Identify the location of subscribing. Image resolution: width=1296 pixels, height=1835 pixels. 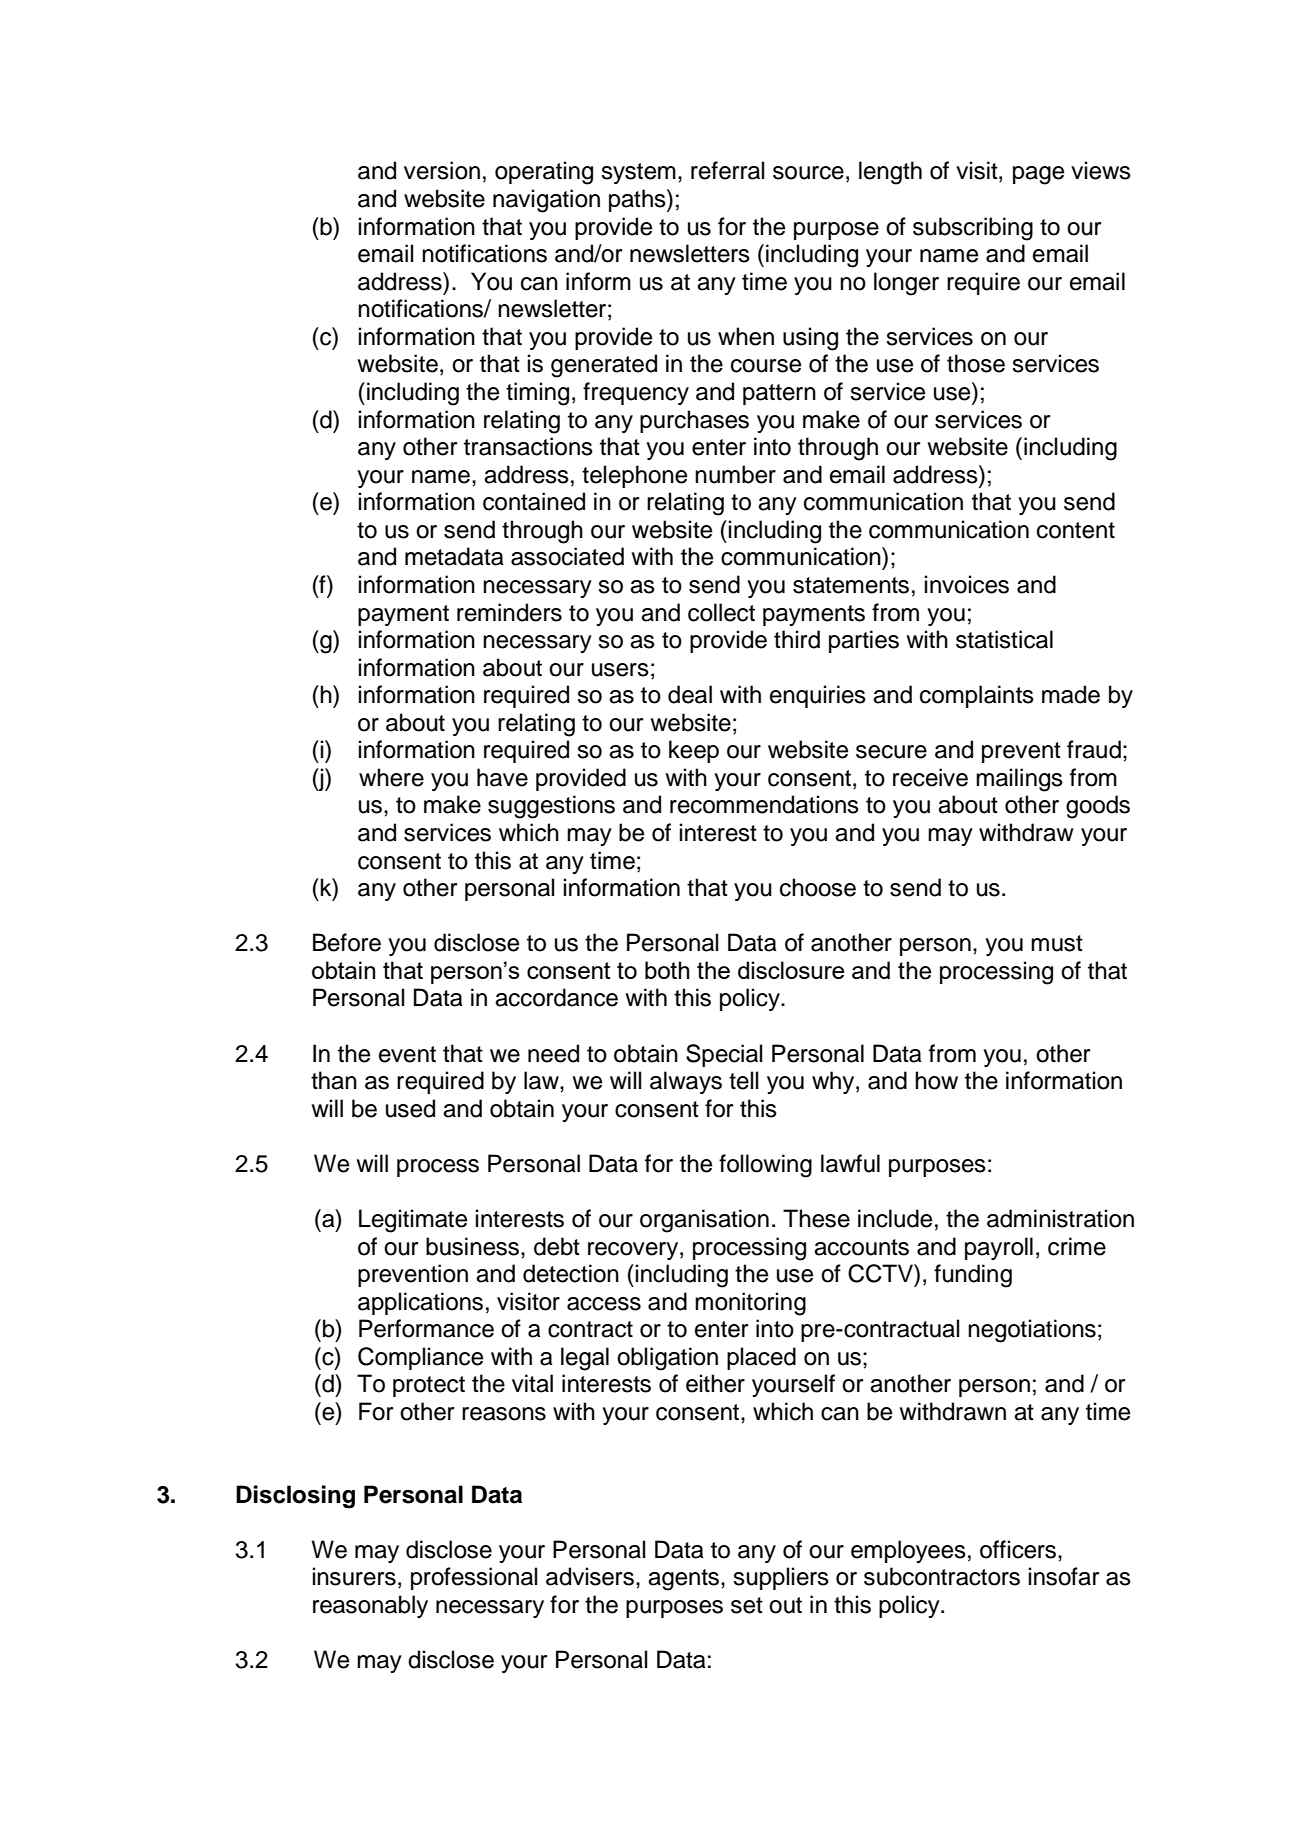
(973, 229).
